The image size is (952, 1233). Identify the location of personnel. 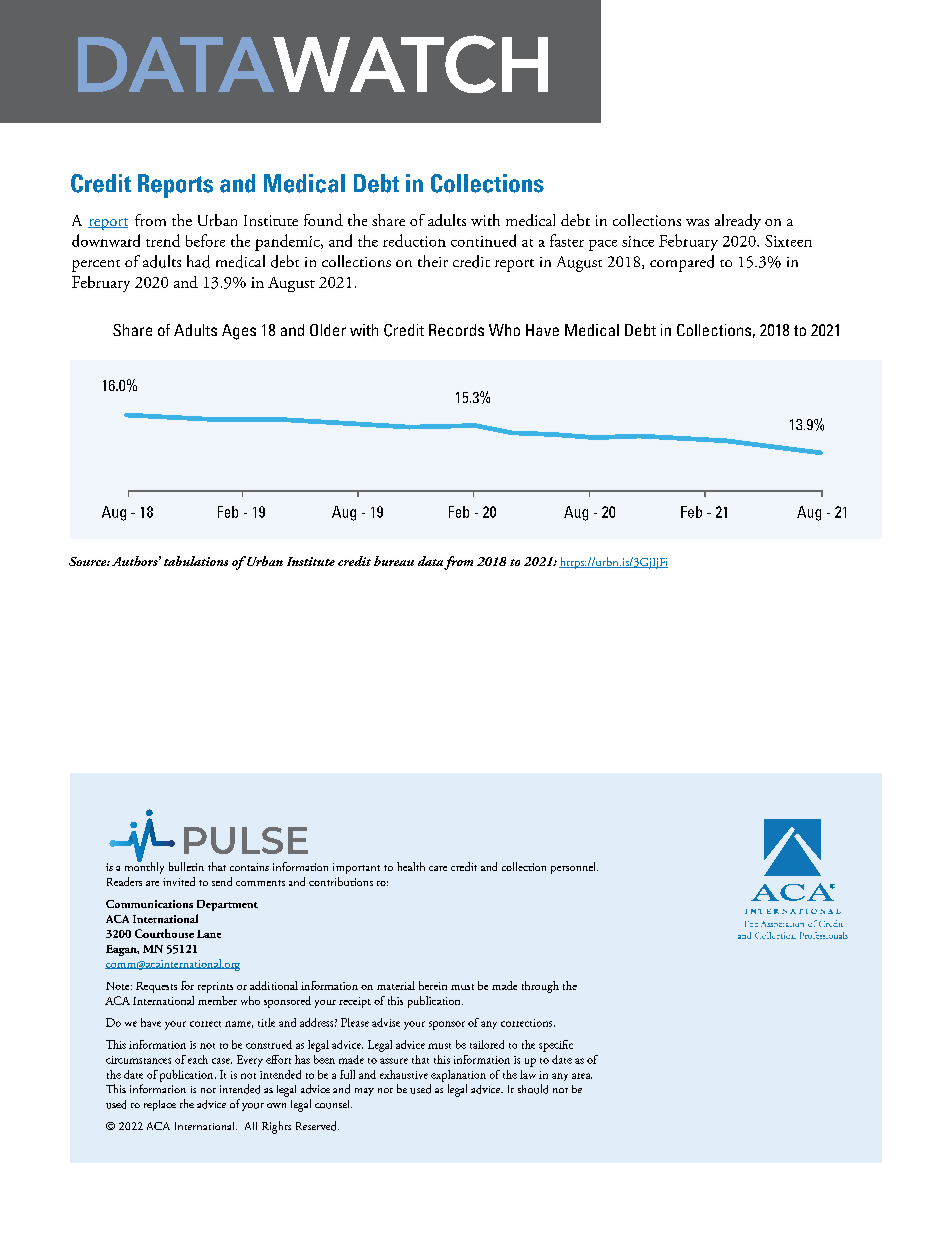
(574, 868).
